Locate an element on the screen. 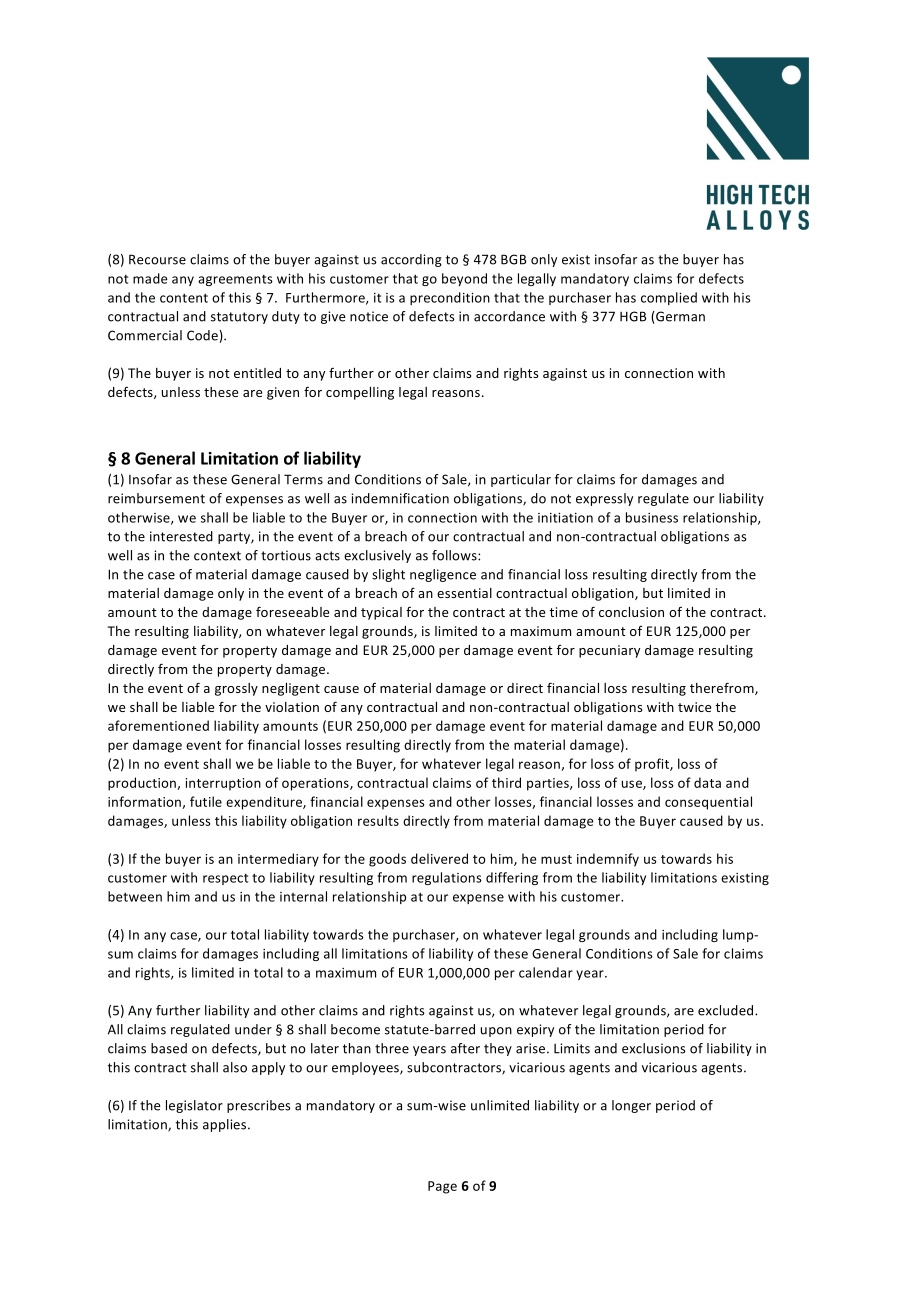 Image resolution: width=924 pixels, height=1308 pixels. indemnify is located at coordinates (608, 860).
